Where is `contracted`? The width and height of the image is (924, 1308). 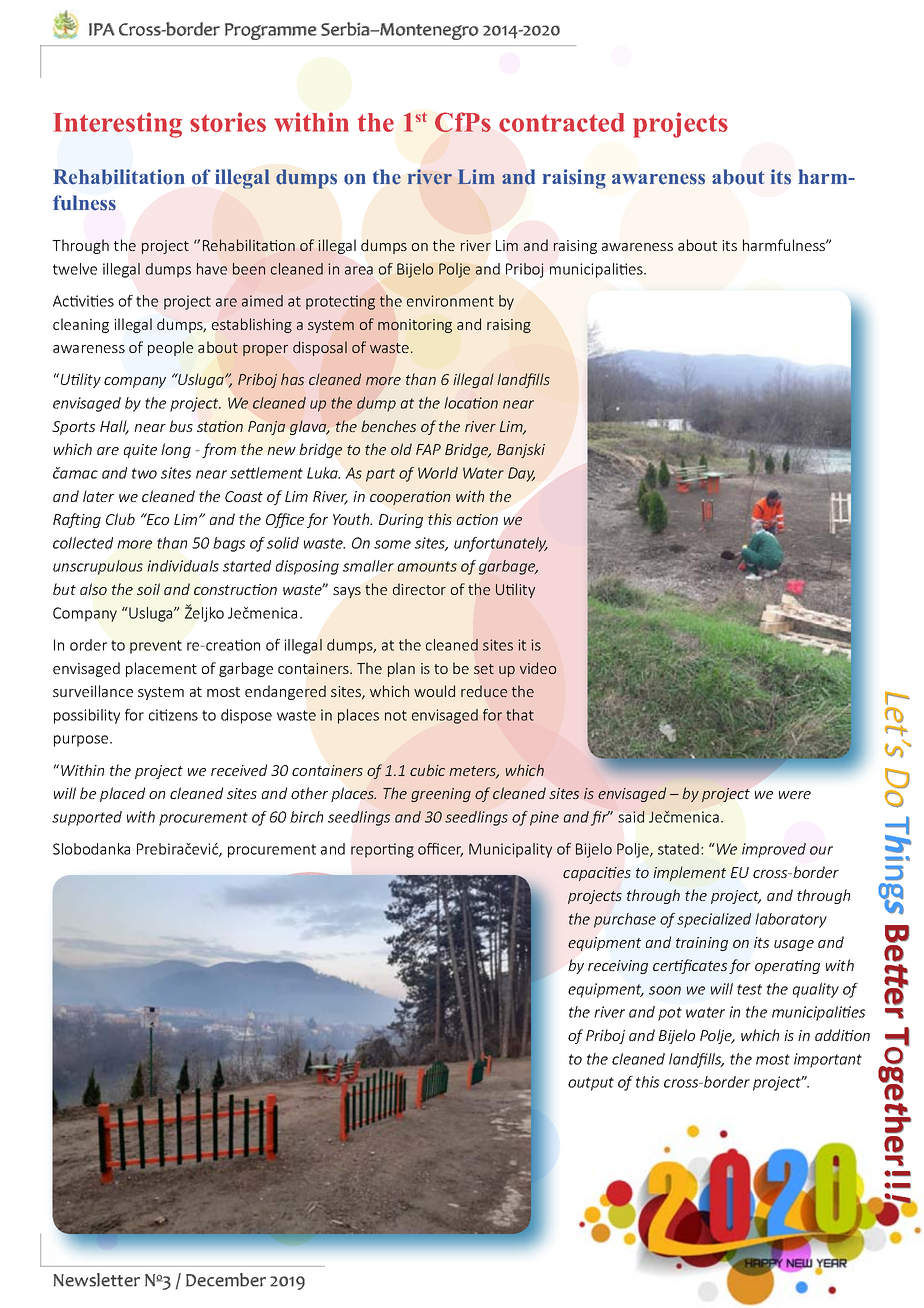
contracted is located at coordinates (562, 122).
